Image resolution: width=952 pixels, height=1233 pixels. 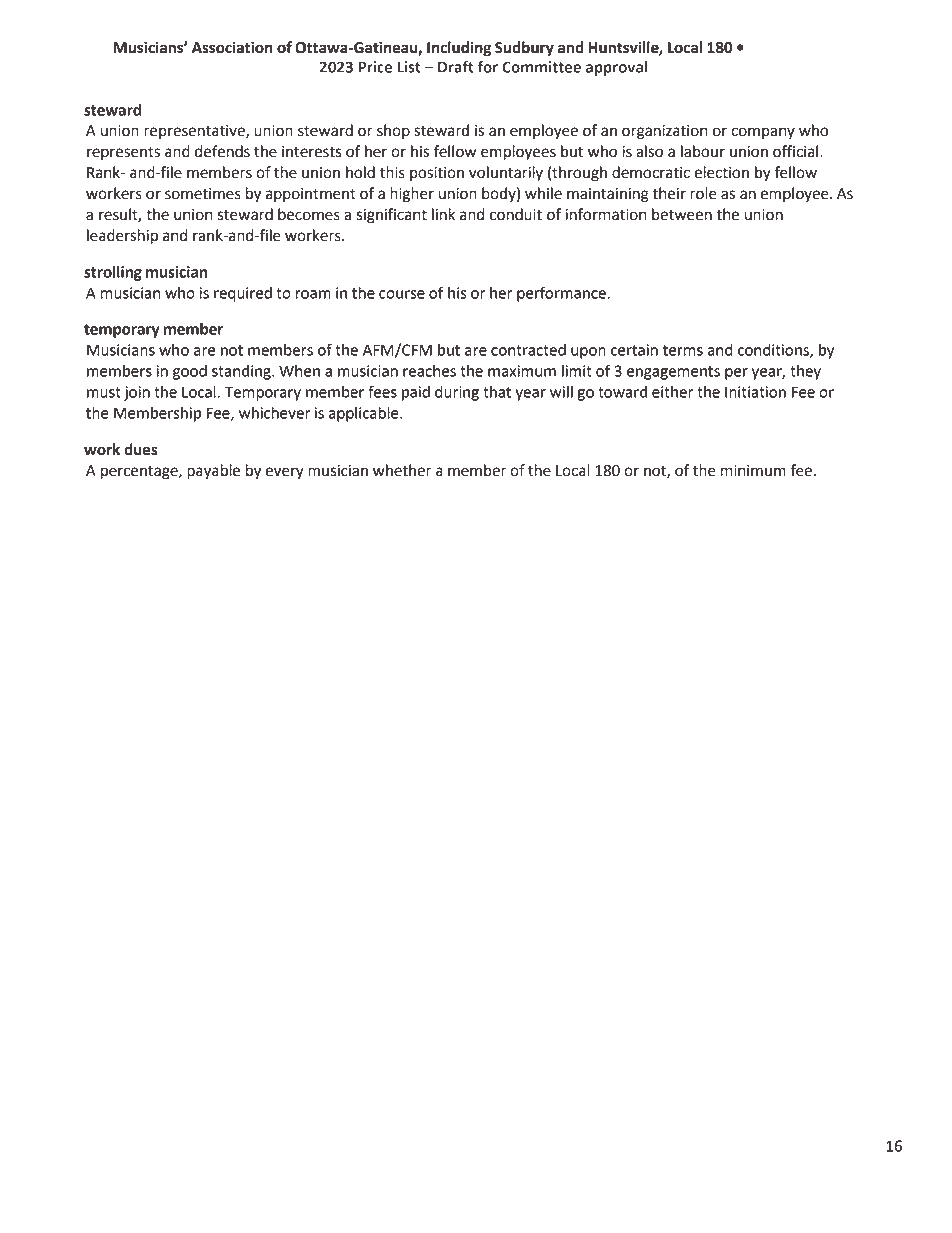 What do you see at coordinates (528, 350) in the image?
I see `contracted` at bounding box center [528, 350].
